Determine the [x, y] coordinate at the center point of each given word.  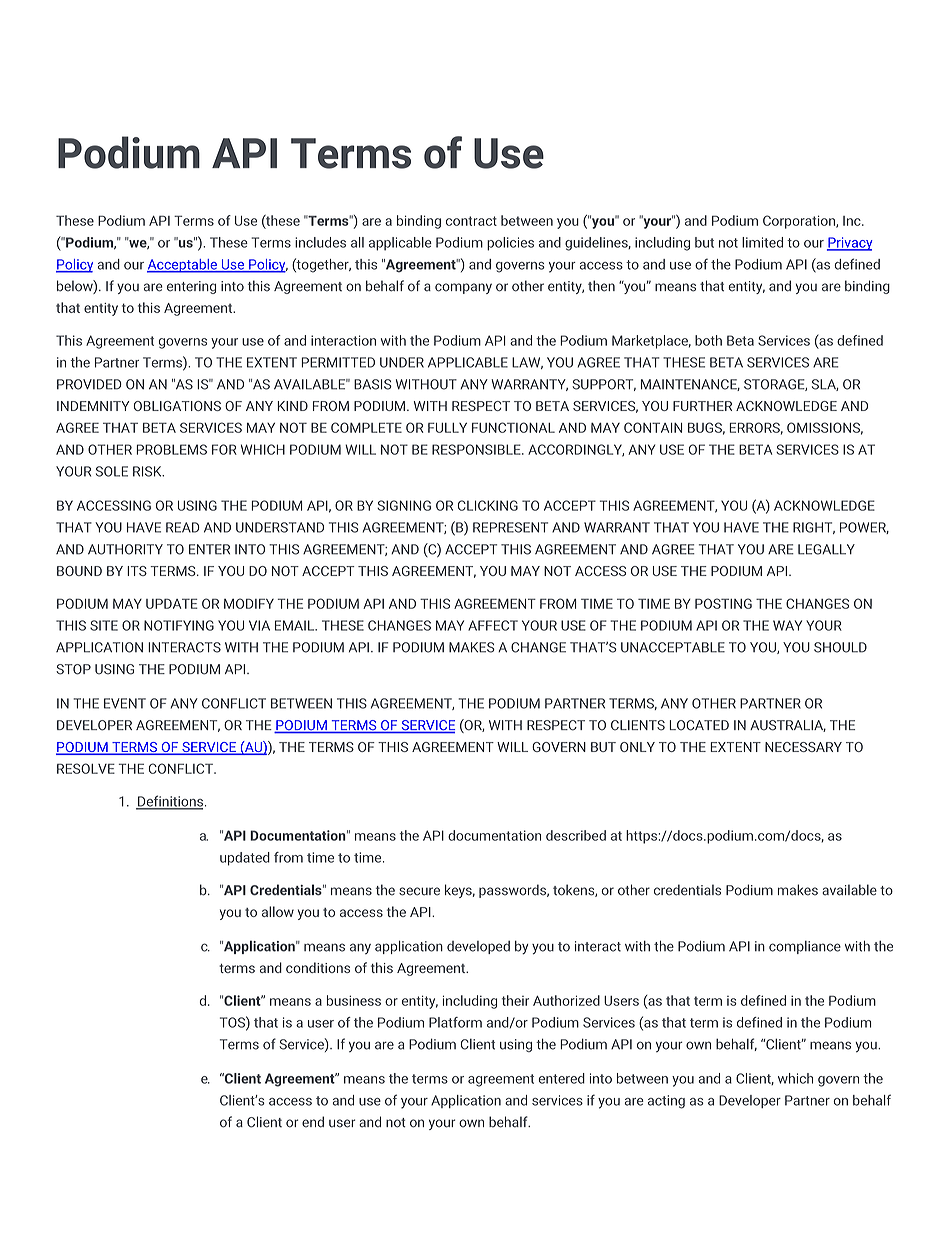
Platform [455, 1022]
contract [471, 221]
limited [762, 242]
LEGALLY [826, 549]
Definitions [171, 802]
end [313, 1122]
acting [666, 1102]
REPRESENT [510, 527]
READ [183, 527]
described [576, 835]
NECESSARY [803, 747]
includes [320, 242]
